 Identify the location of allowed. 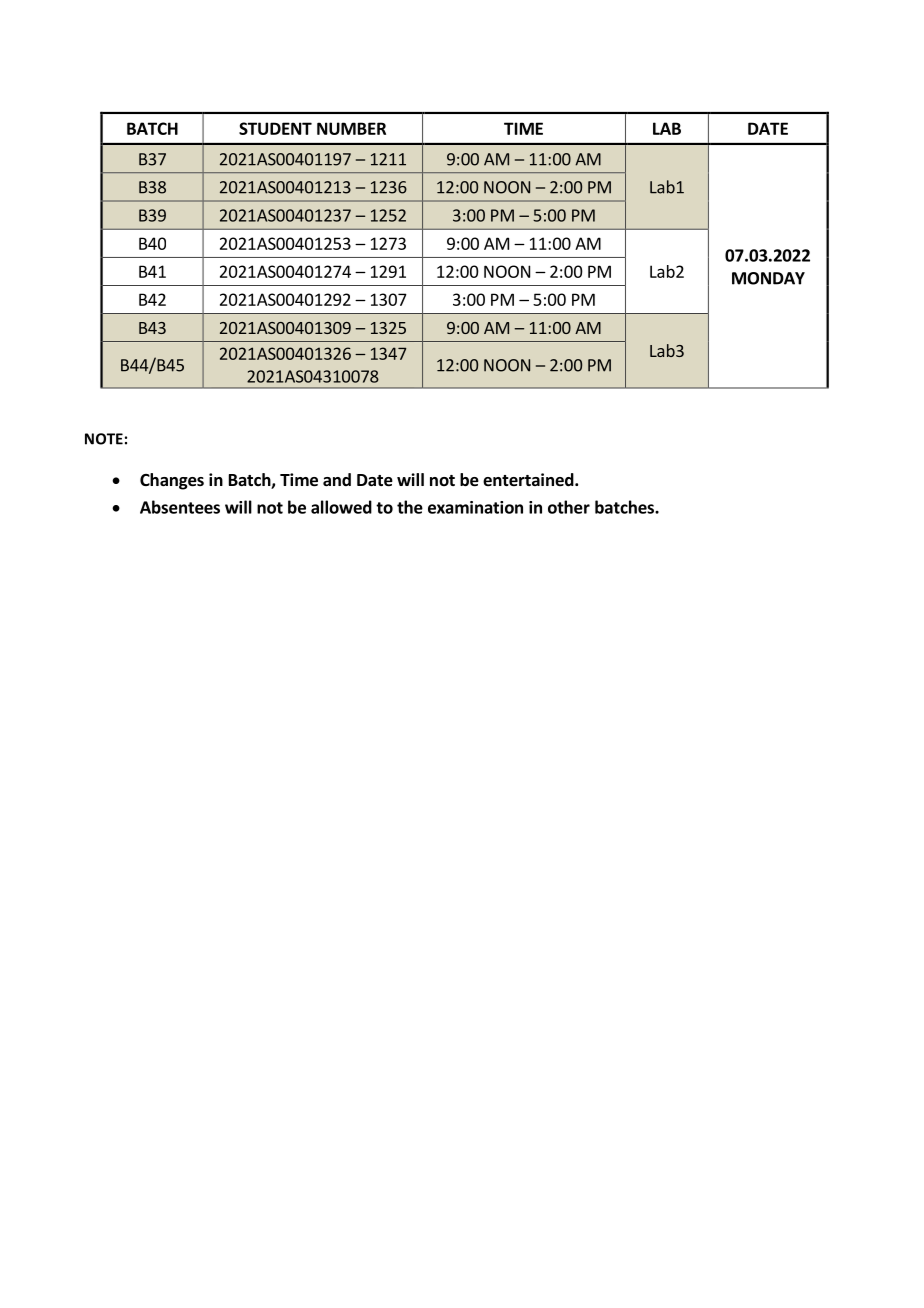
(341, 507).
